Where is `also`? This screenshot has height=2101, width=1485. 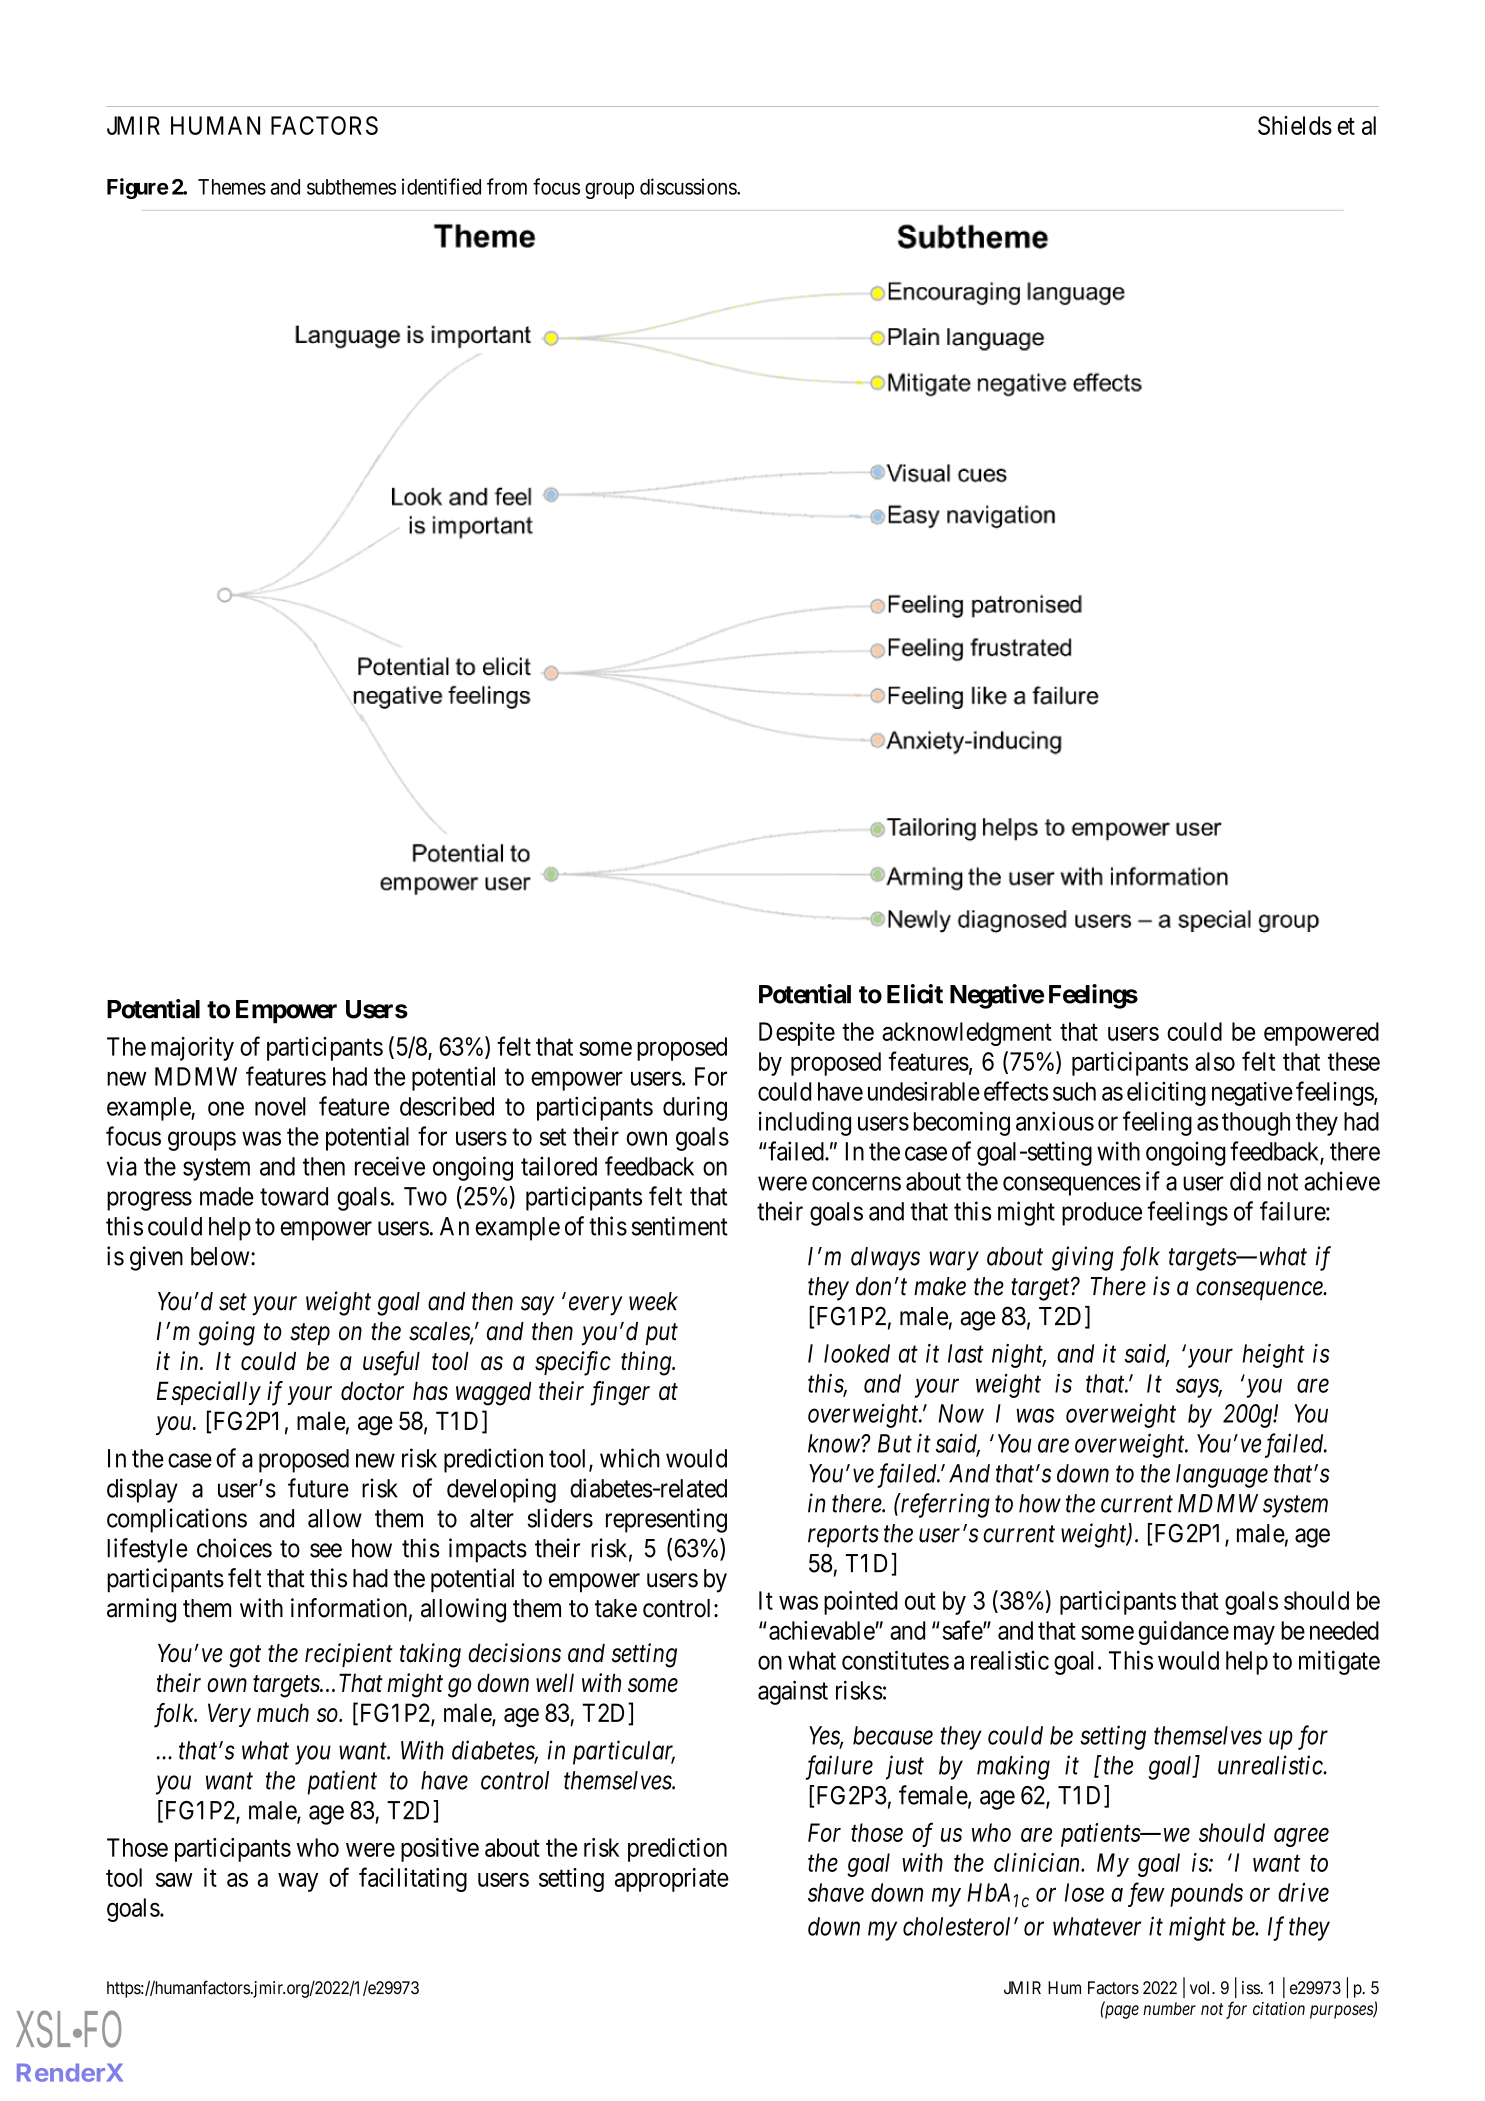
also is located at coordinates (1215, 1061).
